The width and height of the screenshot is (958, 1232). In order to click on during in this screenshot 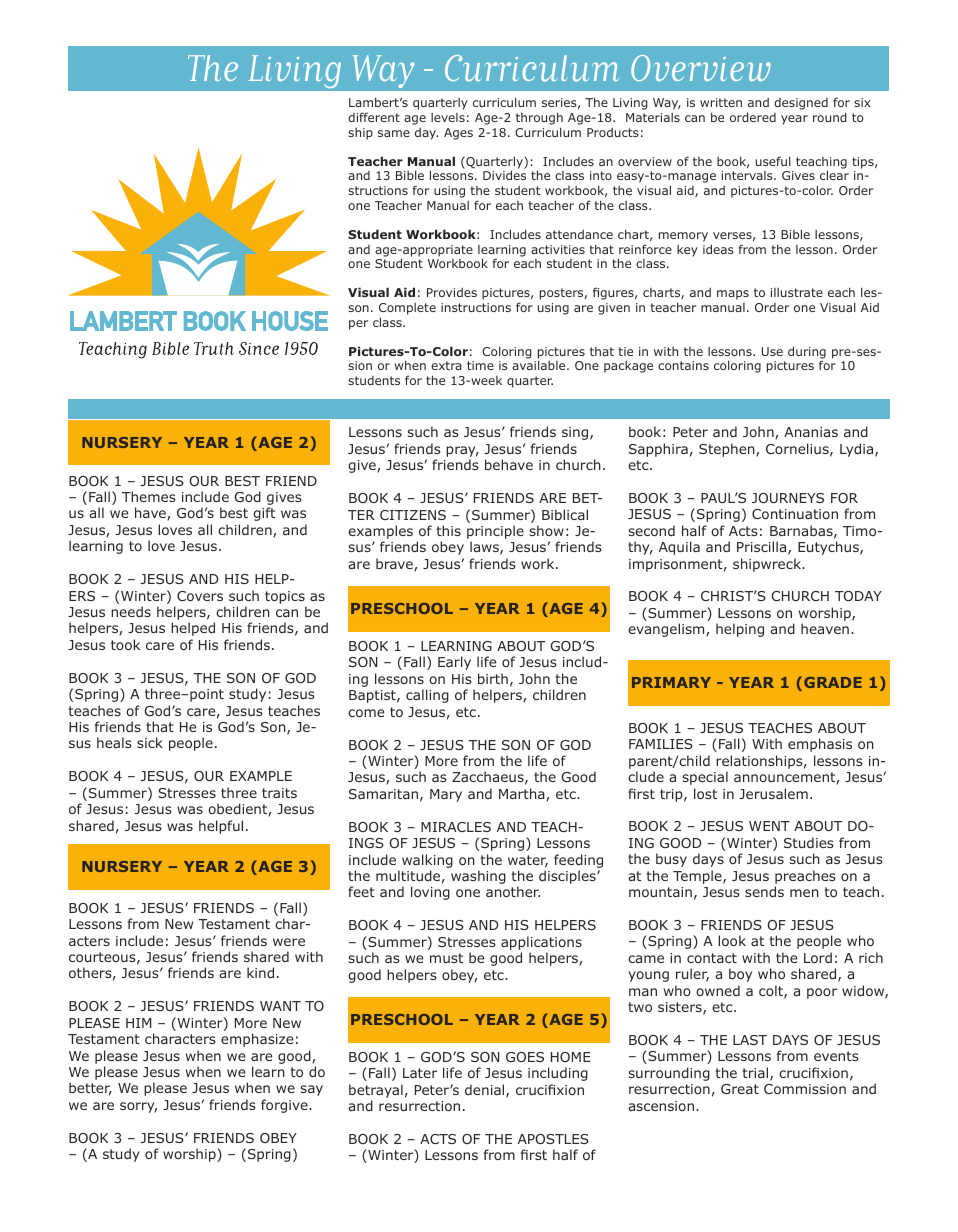, I will do `click(807, 353)`.
